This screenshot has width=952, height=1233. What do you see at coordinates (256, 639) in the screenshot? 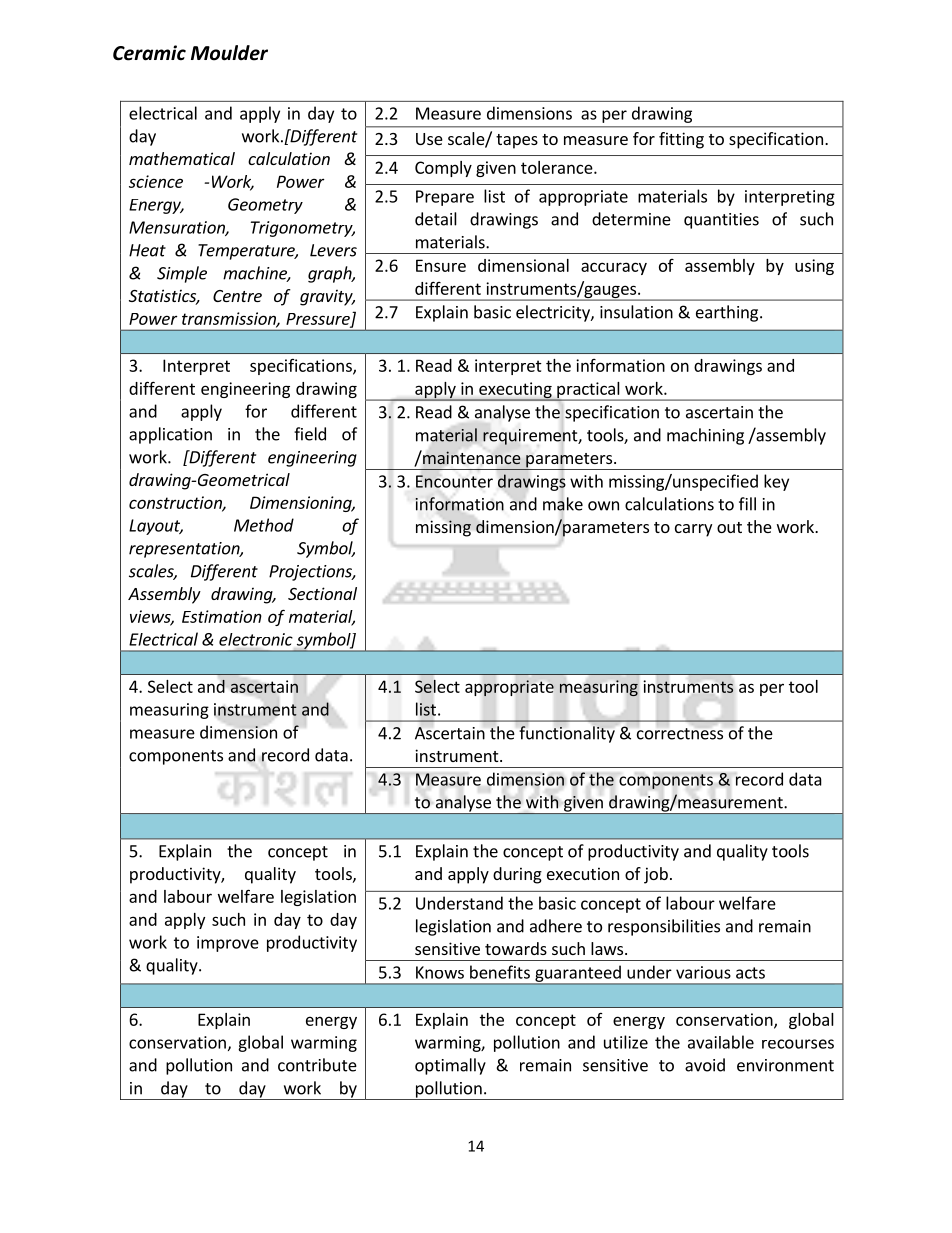
I see `electronic` at bounding box center [256, 639].
